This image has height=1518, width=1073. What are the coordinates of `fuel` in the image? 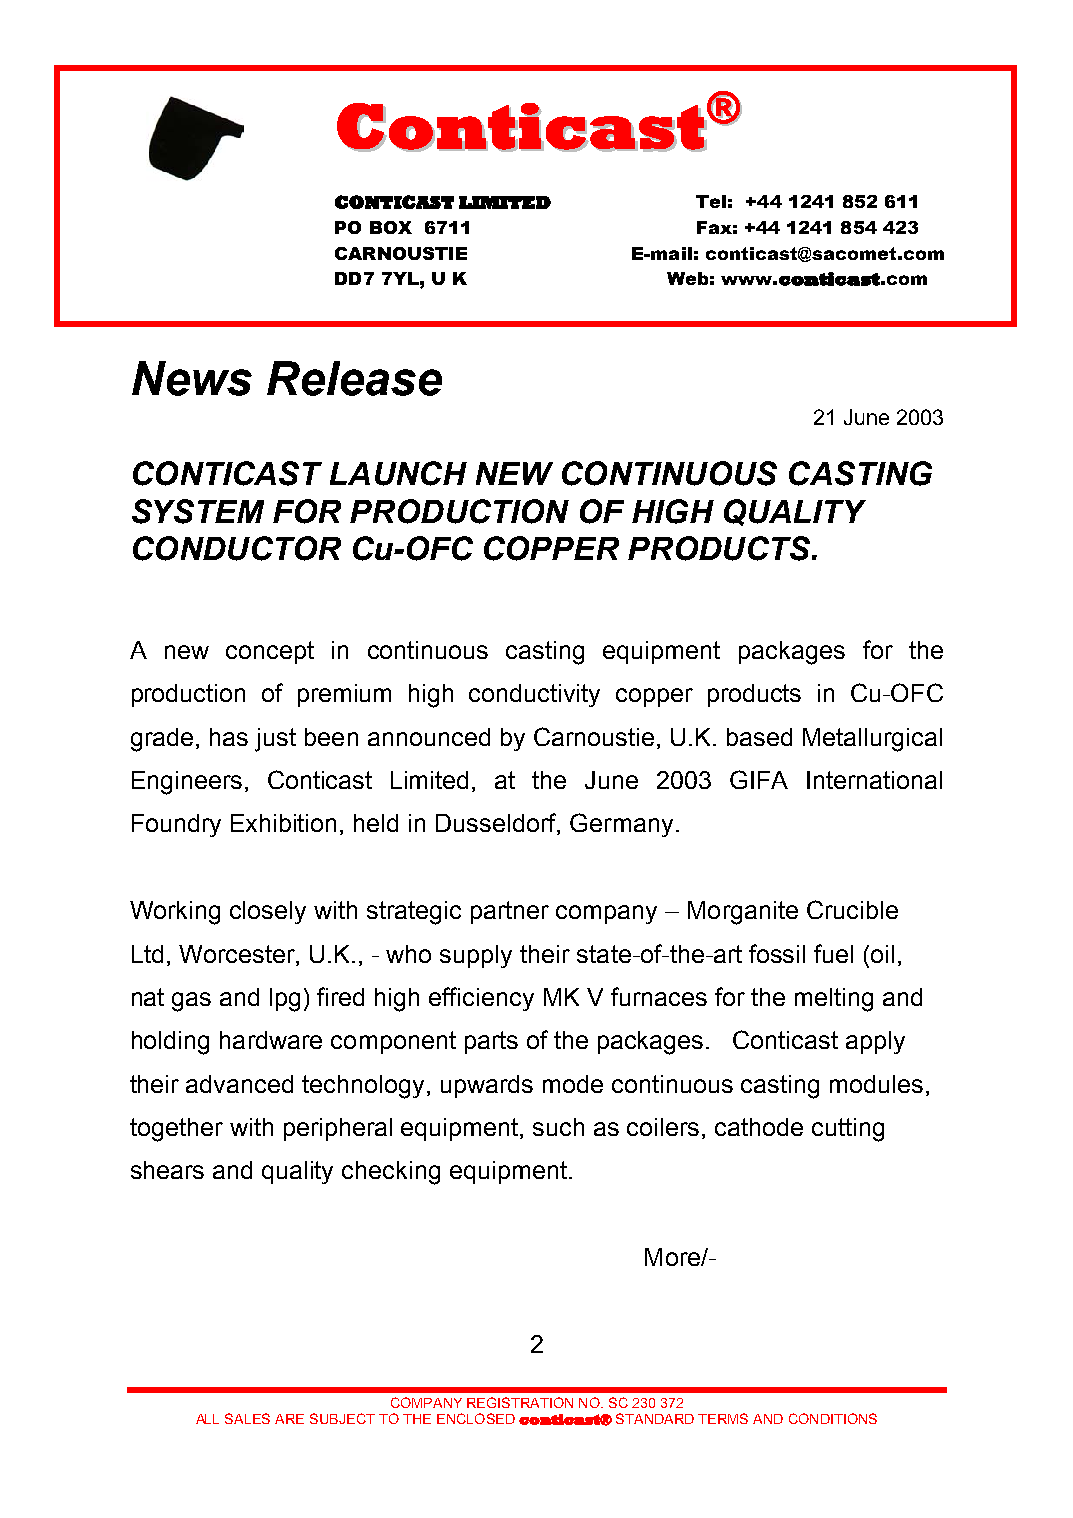 It's located at (833, 953).
